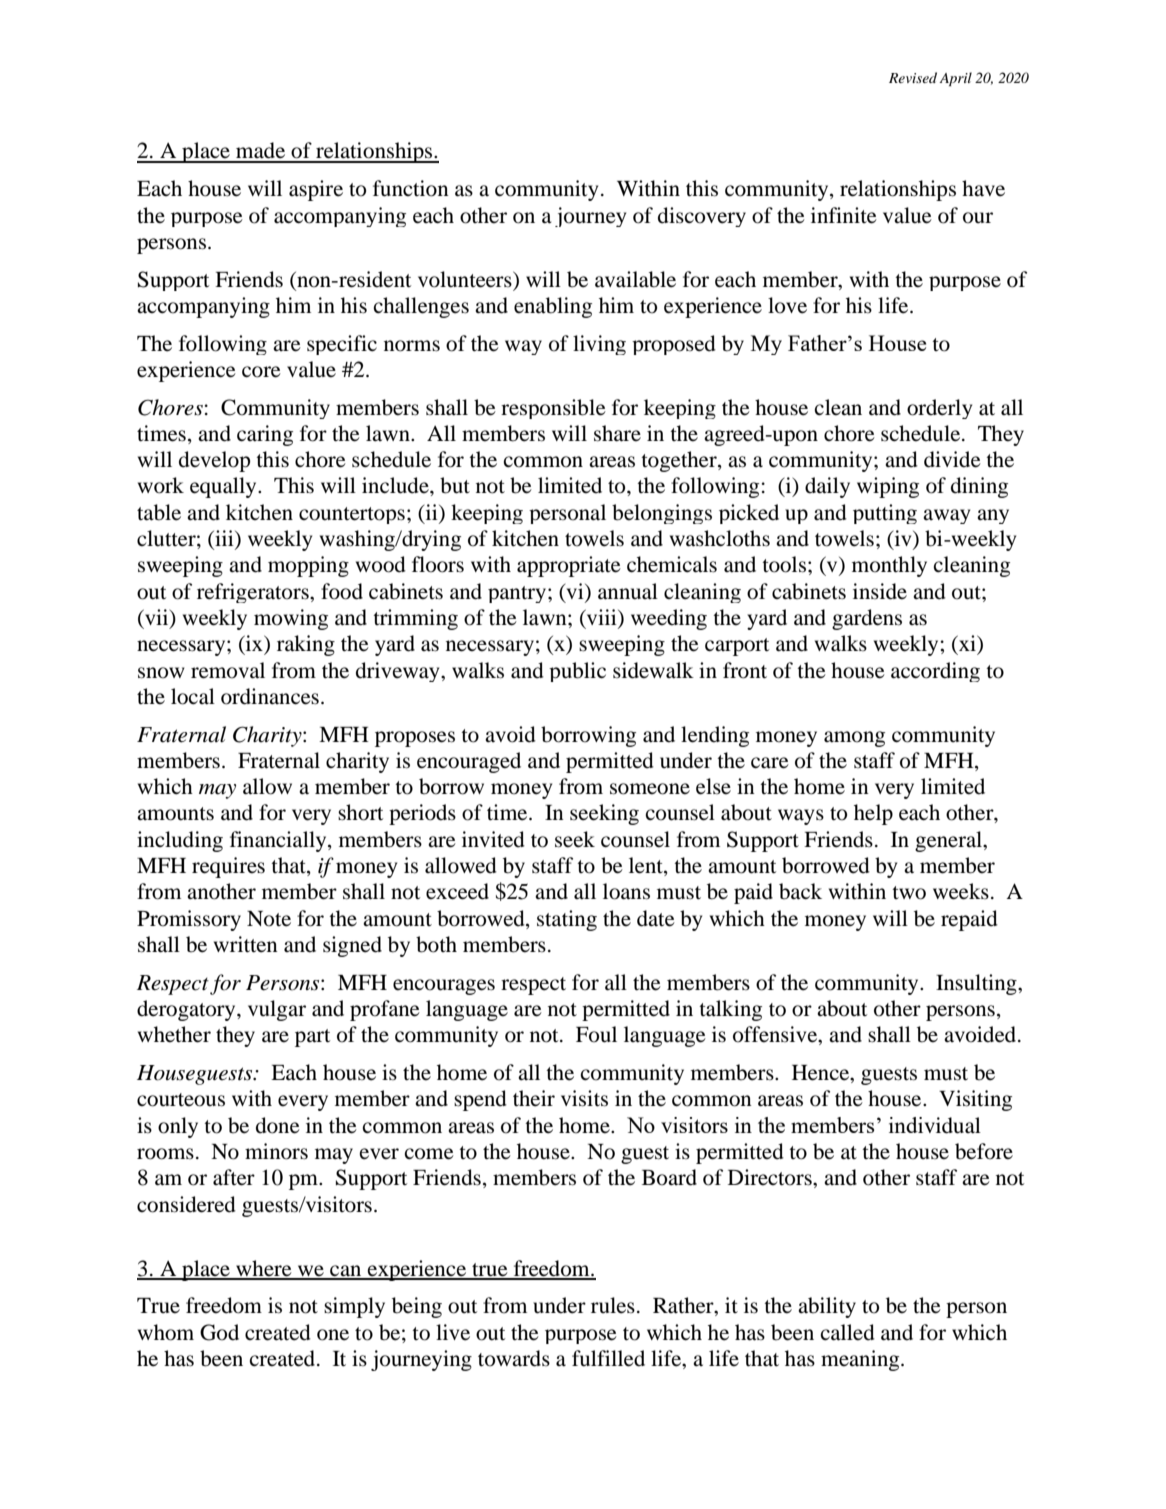 The width and height of the screenshot is (1166, 1509). I want to click on aspire, so click(316, 190).
